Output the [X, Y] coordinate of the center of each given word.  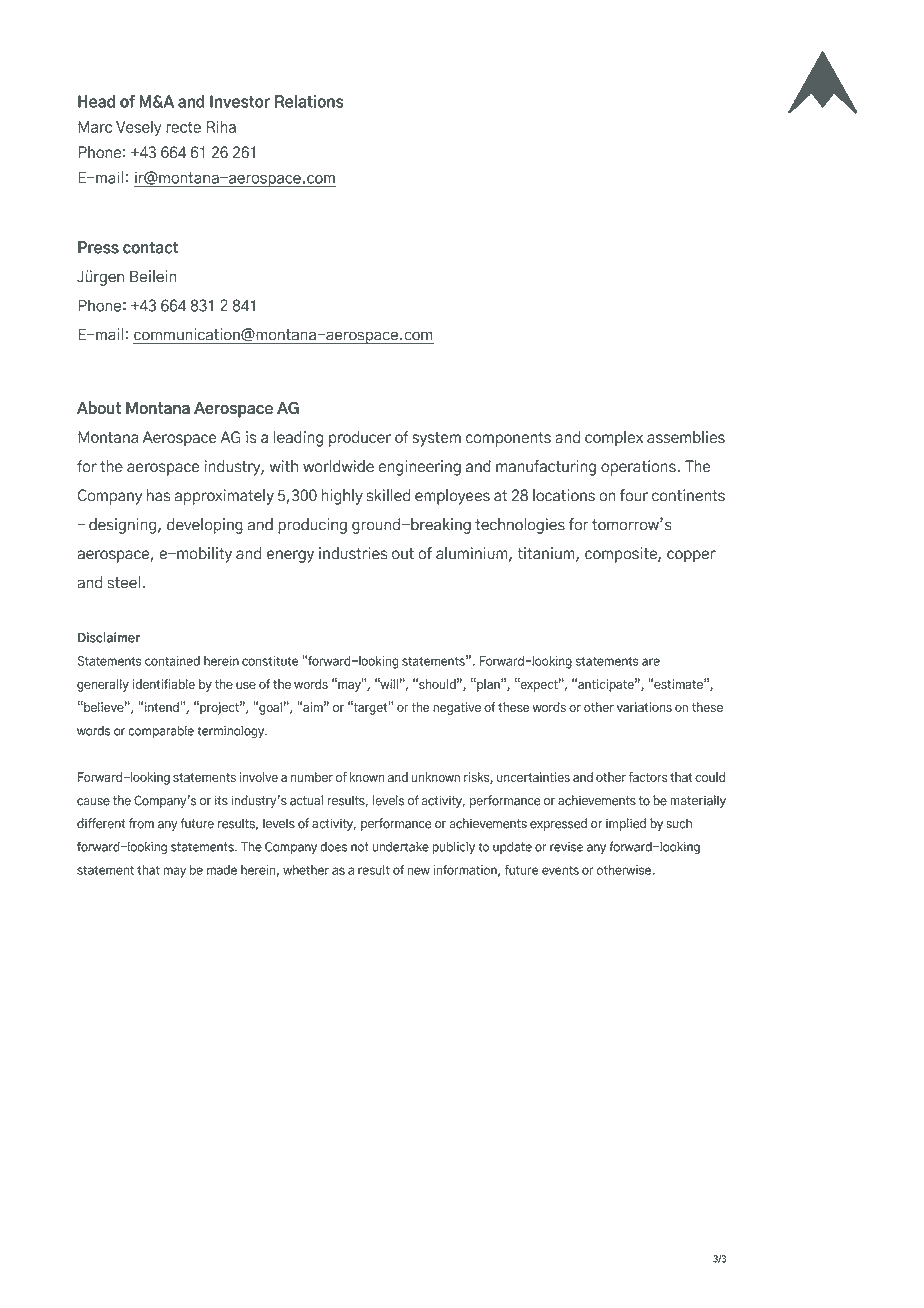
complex [614, 439]
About [99, 408]
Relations [309, 101]
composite [622, 555]
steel [123, 582]
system [436, 439]
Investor [240, 101]
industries [353, 553]
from [141, 823]
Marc [95, 127]
